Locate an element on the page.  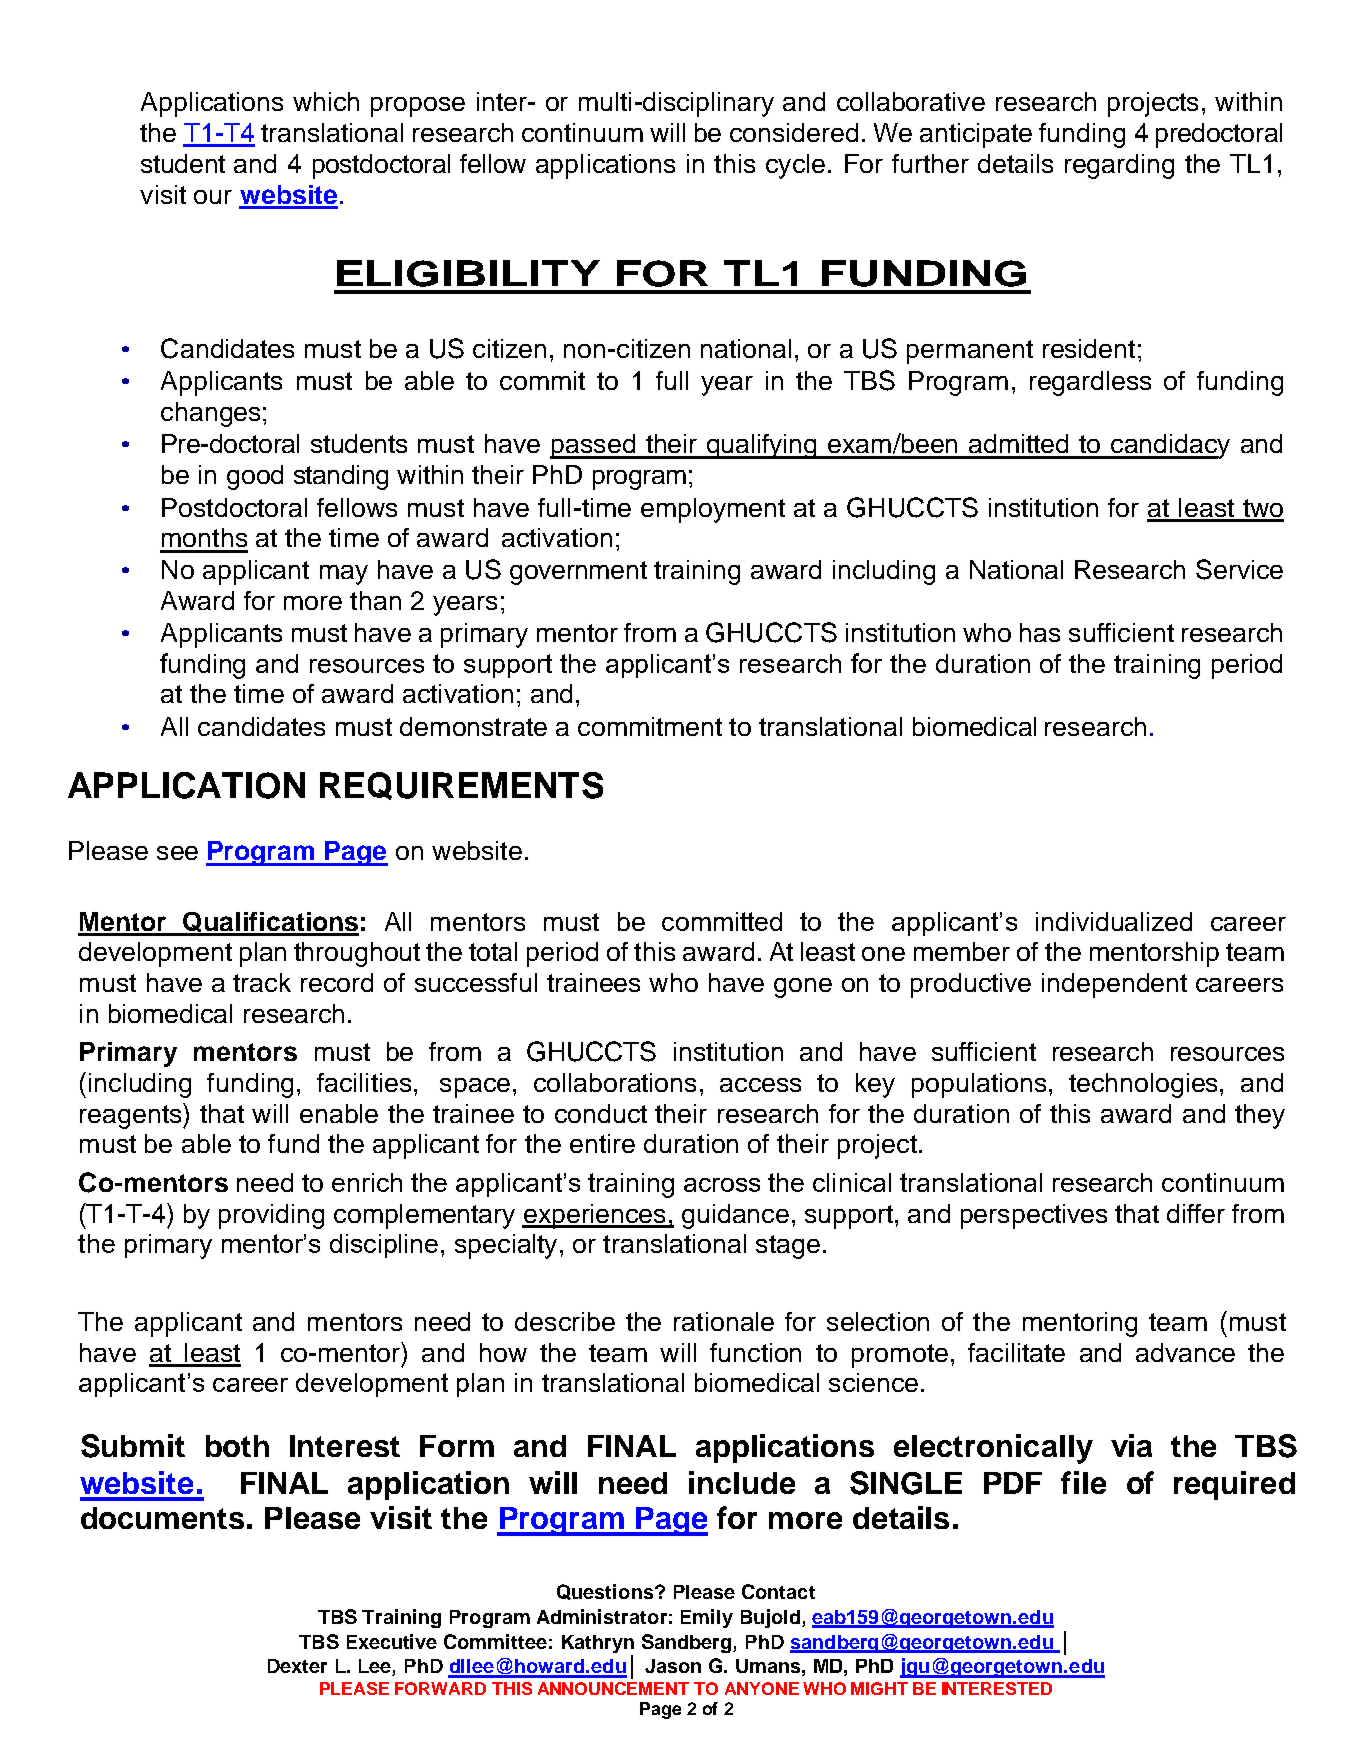
rationale is located at coordinates (724, 1321).
